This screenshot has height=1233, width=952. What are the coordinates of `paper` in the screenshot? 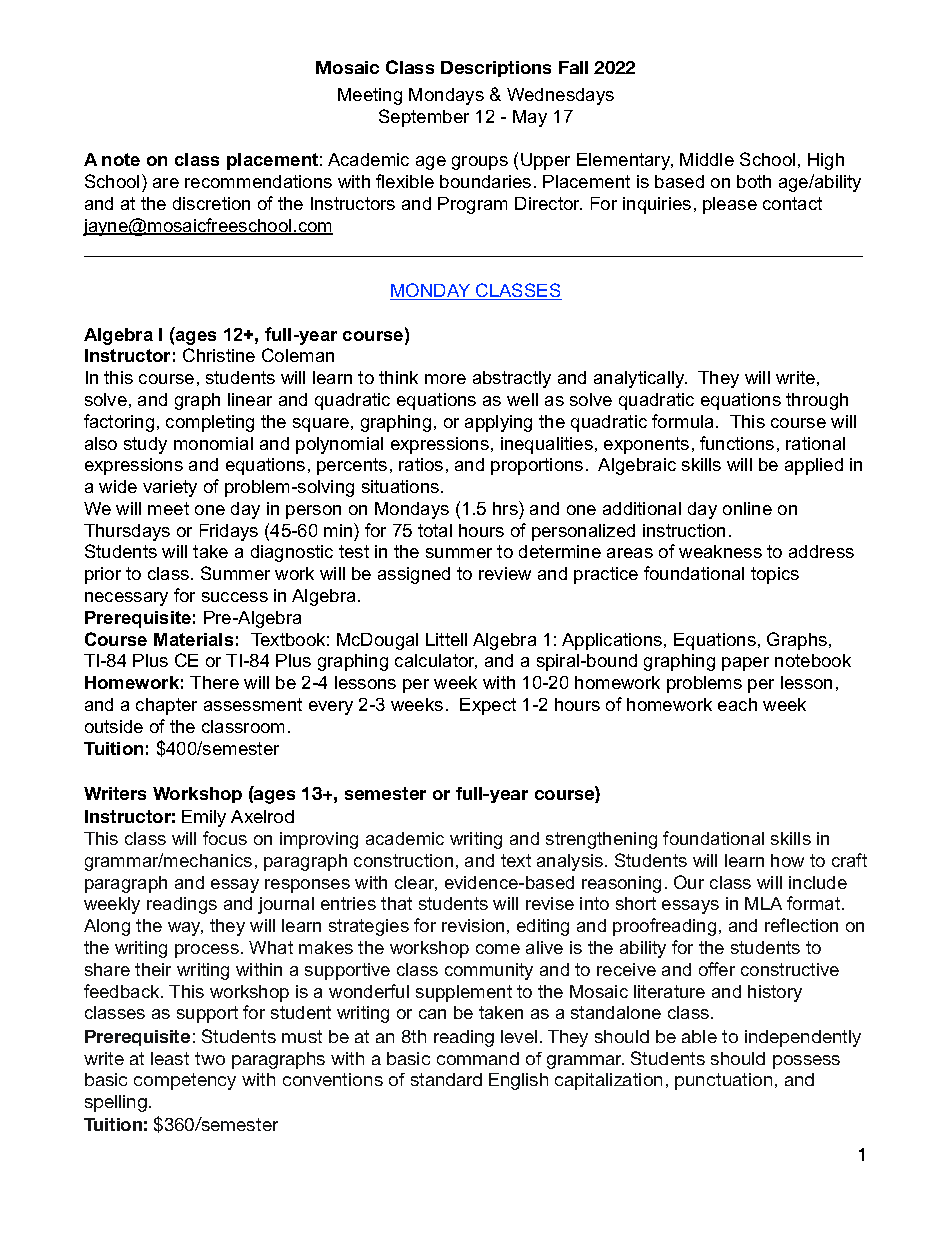 It's located at (745, 664).
